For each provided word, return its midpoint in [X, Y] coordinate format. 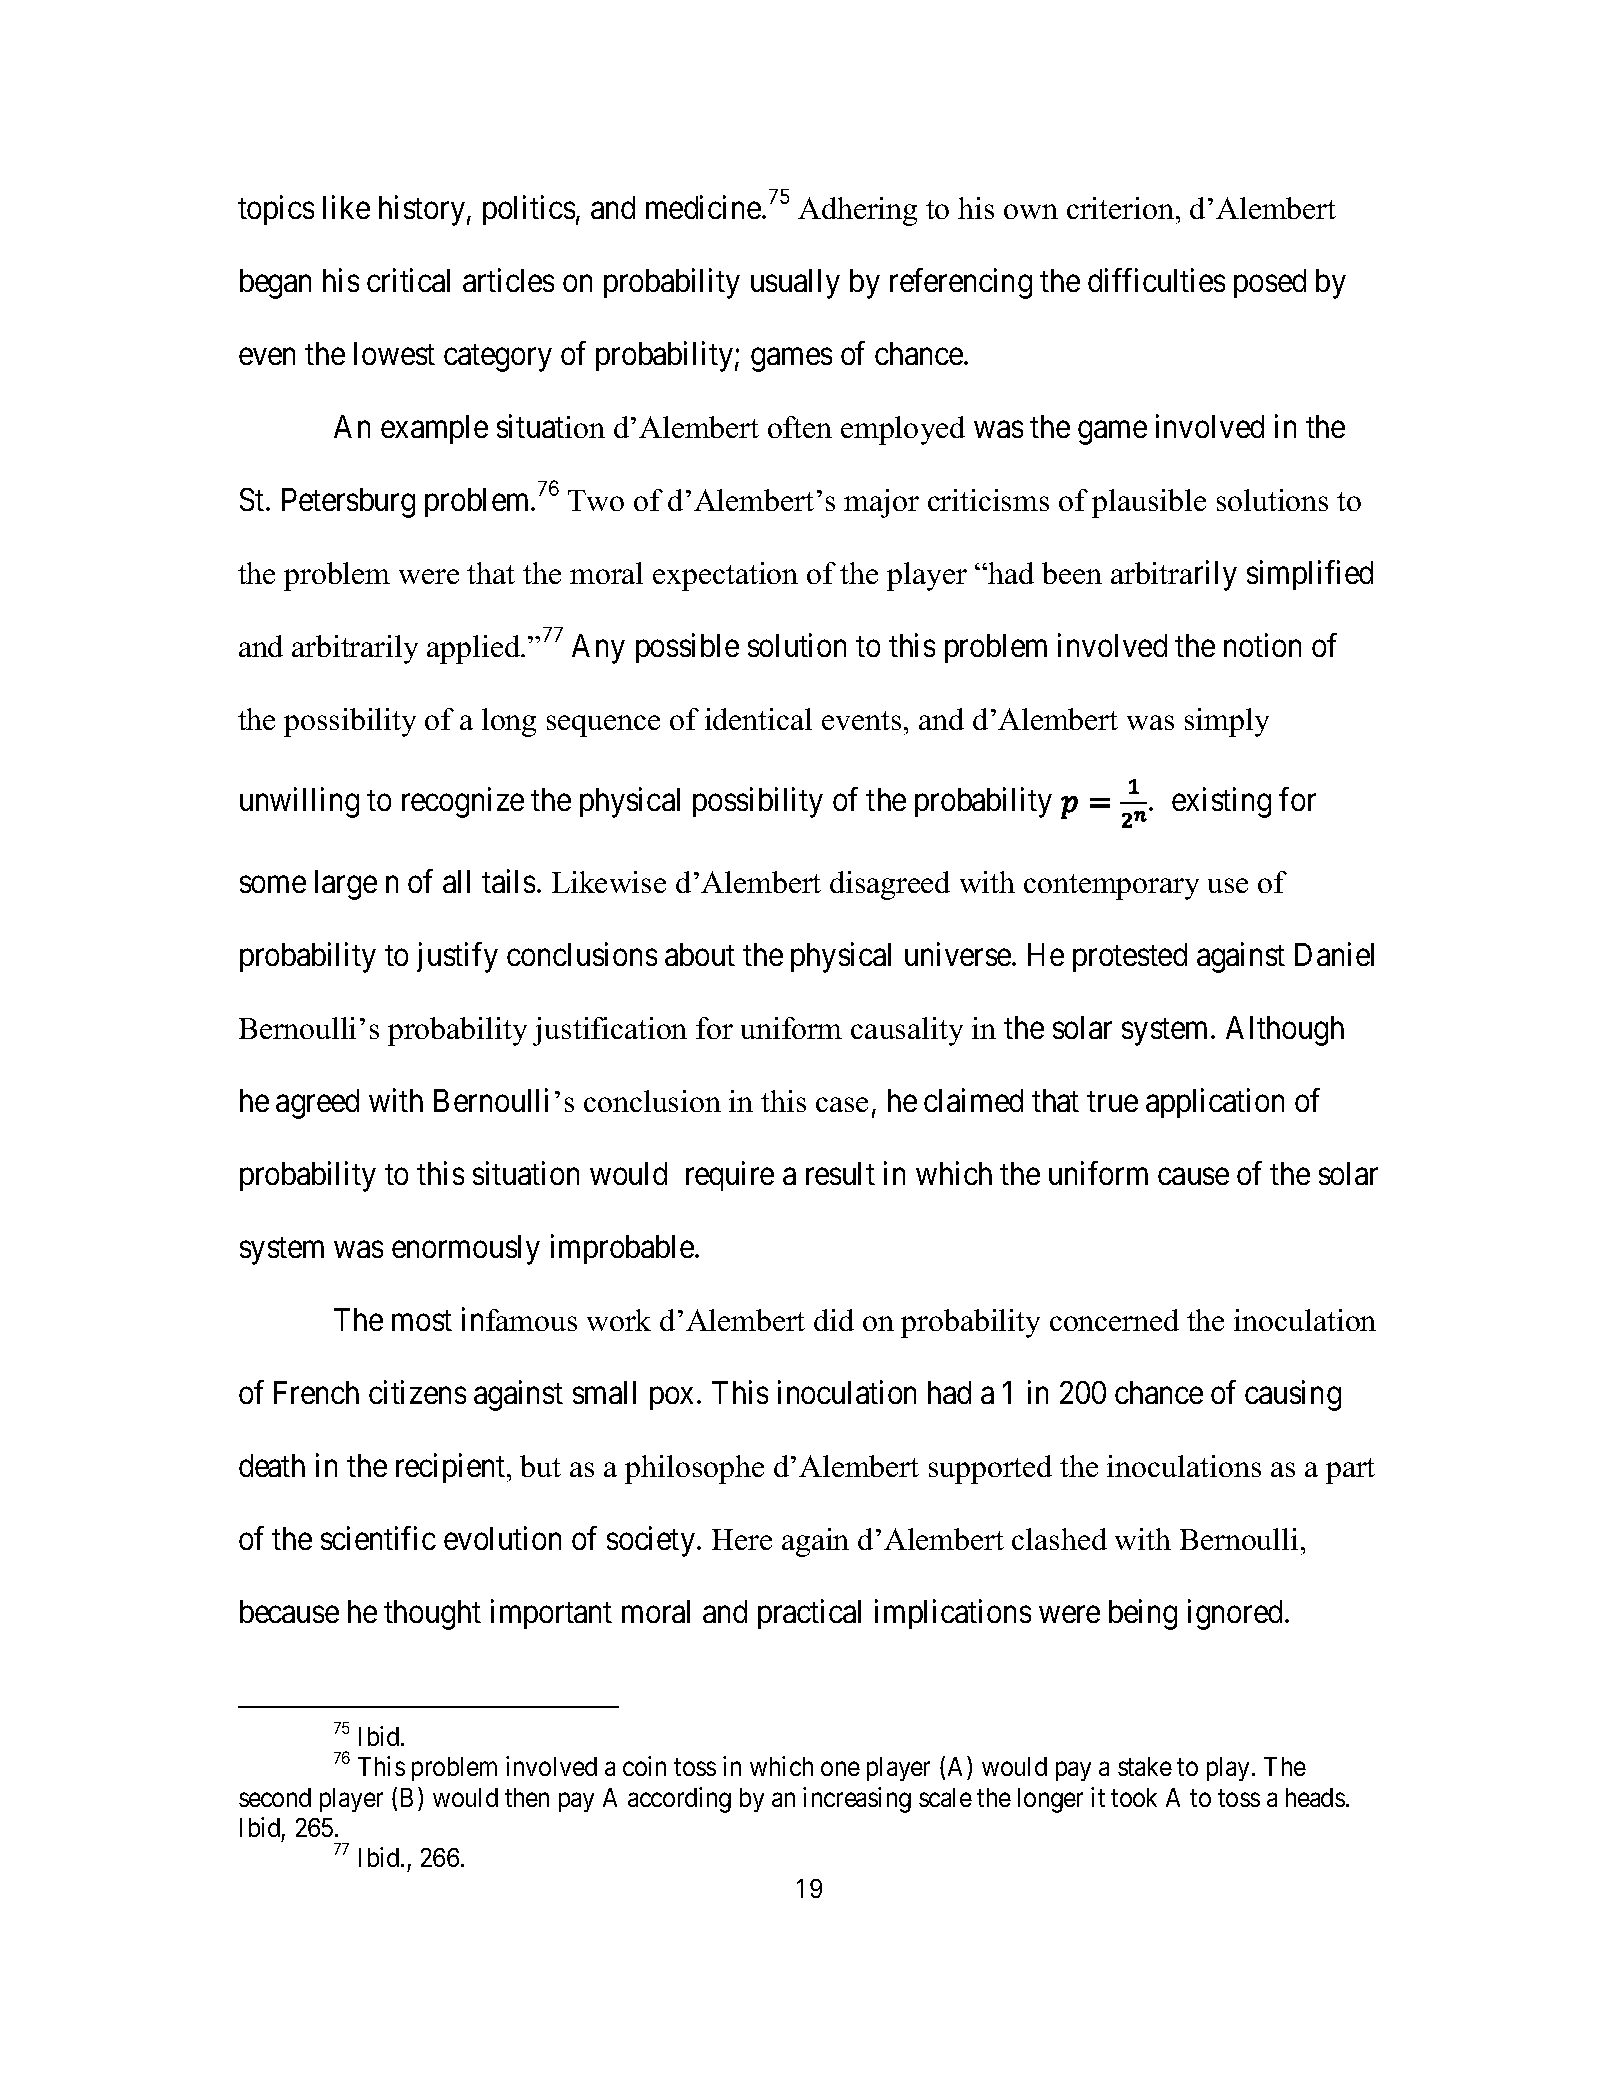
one [840, 1769]
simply [1227, 722]
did [834, 1320]
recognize [463, 803]
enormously [466, 1250]
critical [408, 280]
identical [758, 719]
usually [795, 284]
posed [1270, 283]
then [527, 1797]
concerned [1114, 1320]
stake [1145, 1766]
